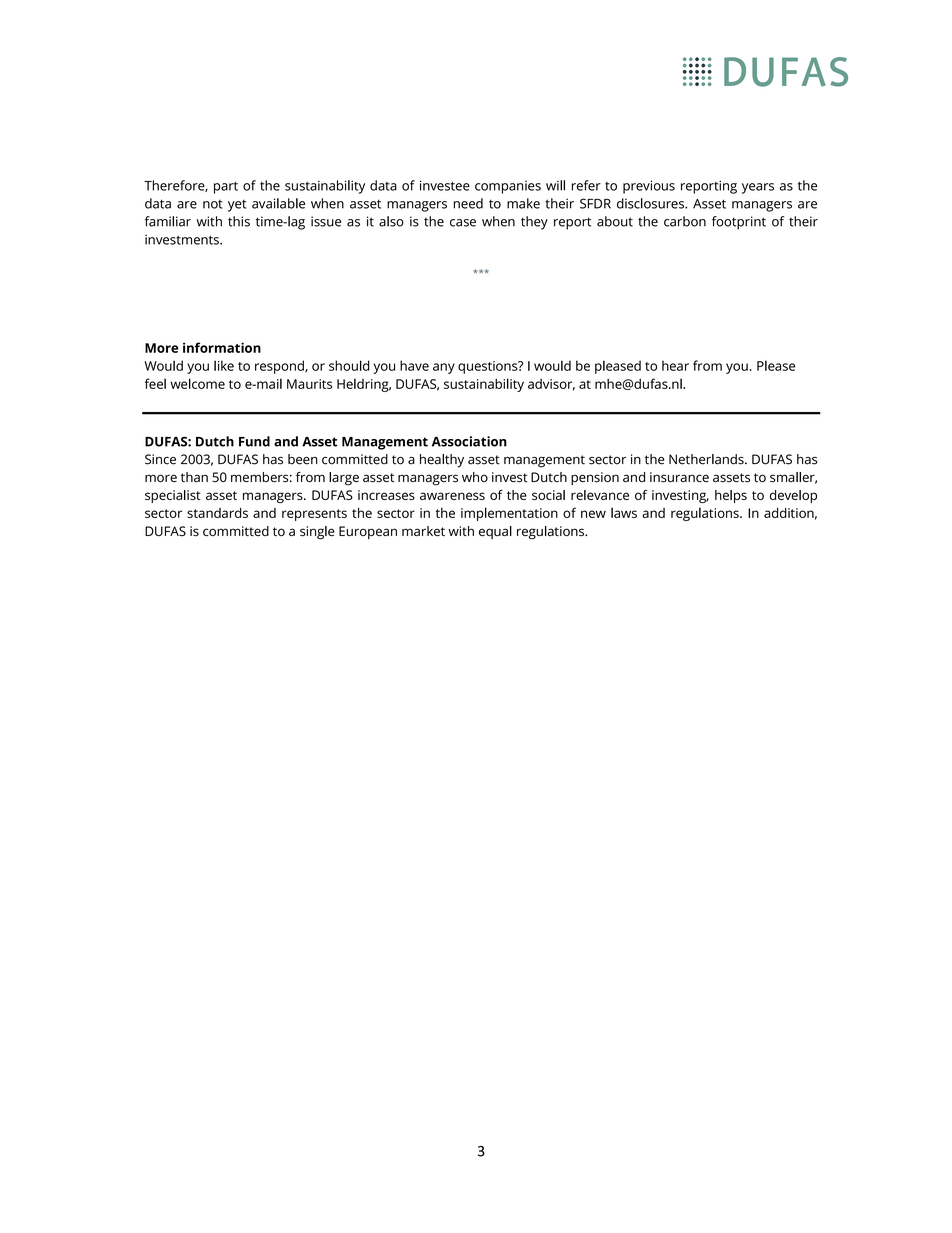  What do you see at coordinates (468, 203) in the document?
I see `need` at bounding box center [468, 203].
